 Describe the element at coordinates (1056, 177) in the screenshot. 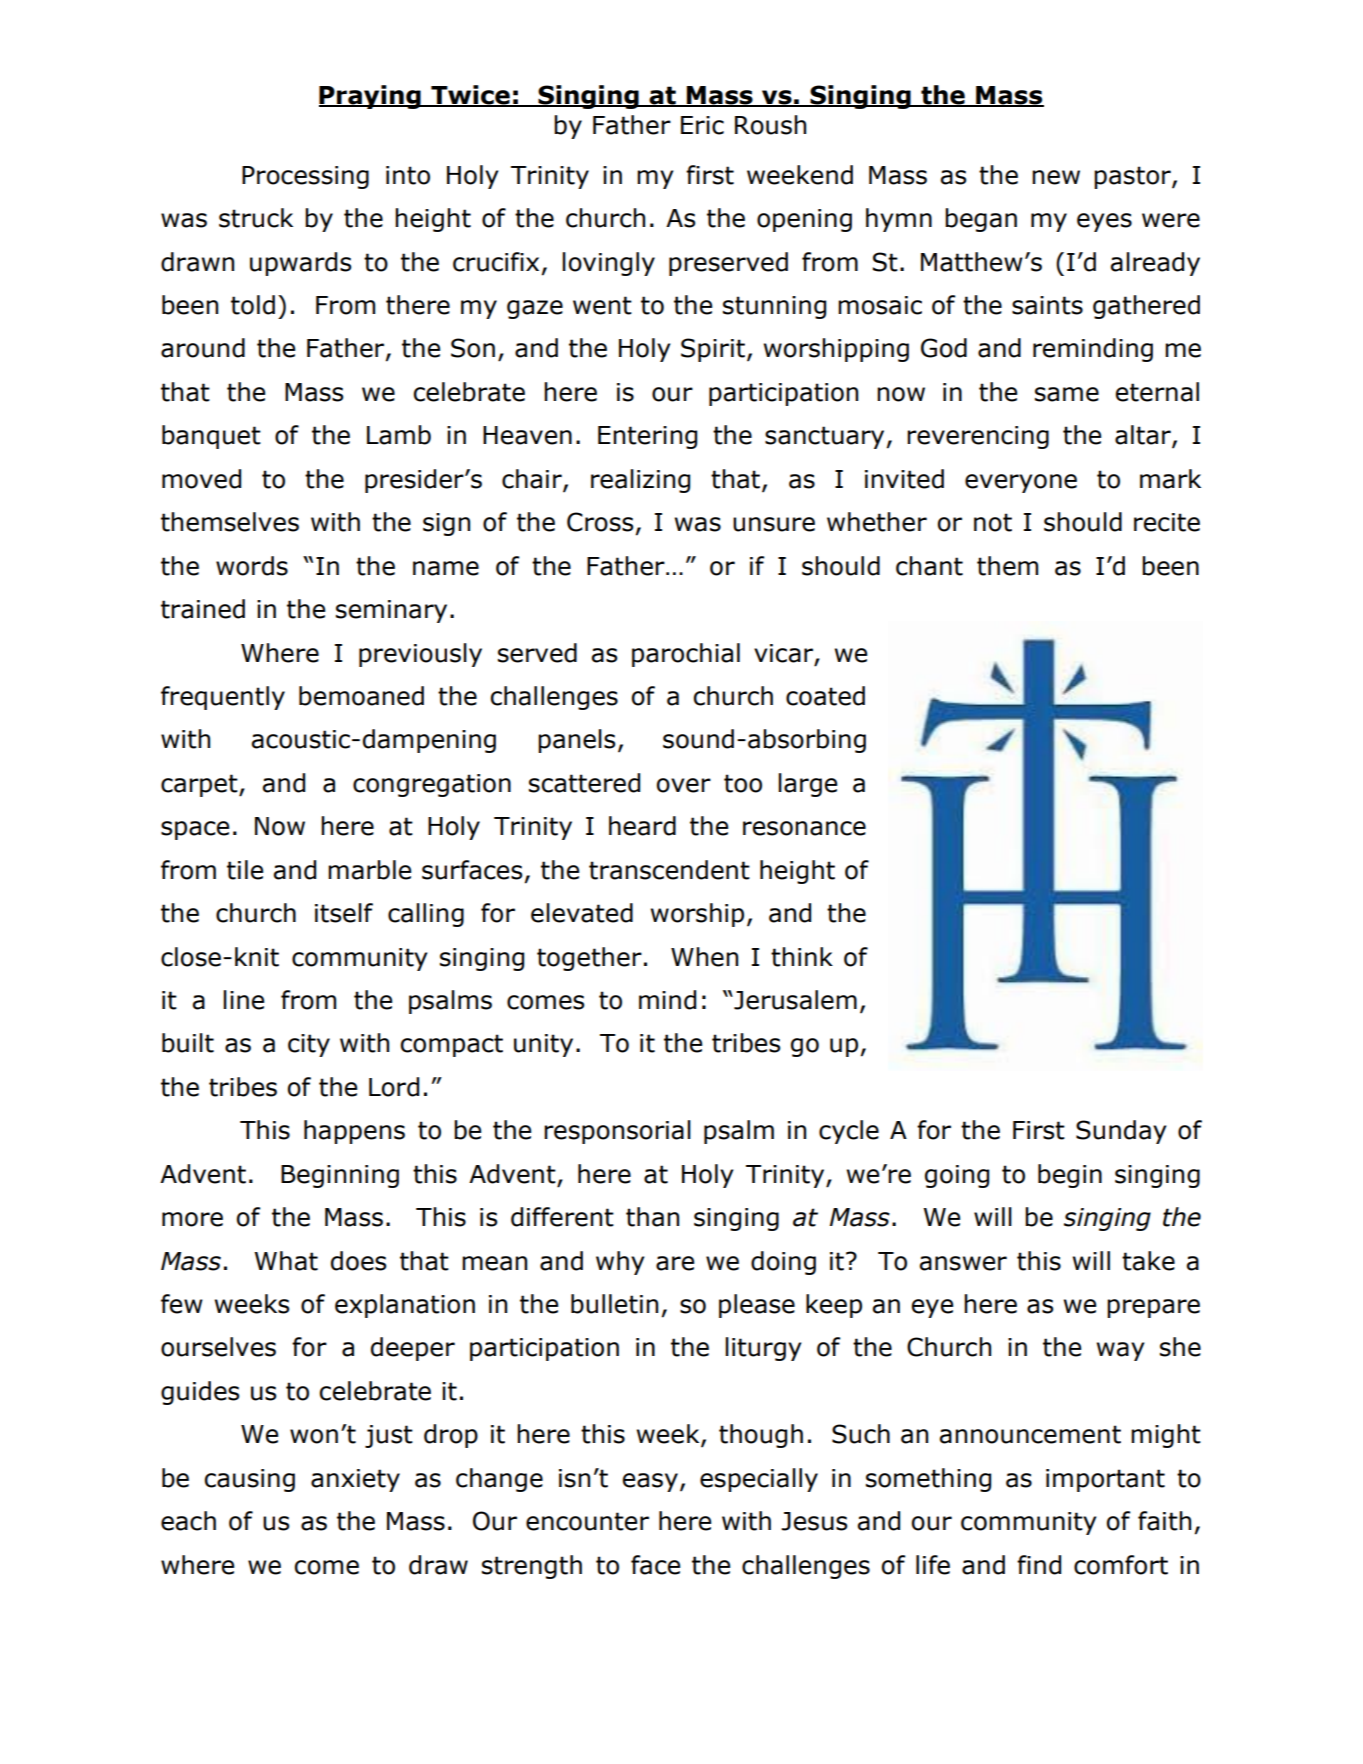

I see `new` at that location.
